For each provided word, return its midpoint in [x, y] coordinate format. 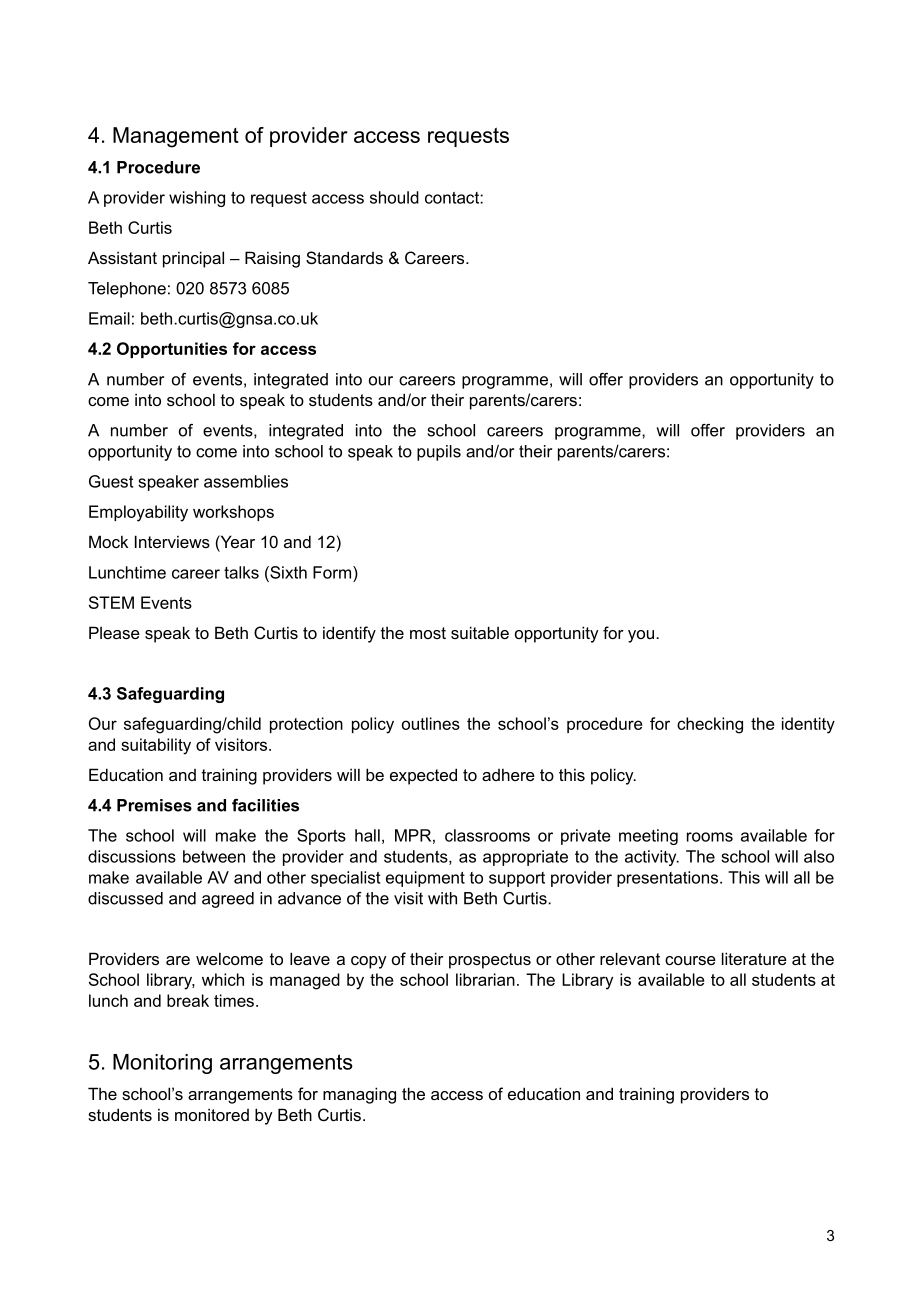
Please [114, 632]
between [214, 856]
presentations [669, 879]
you [642, 636]
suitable [480, 632]
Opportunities [172, 350]
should [394, 197]
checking [710, 725]
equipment [425, 879]
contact [453, 198]
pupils [439, 453]
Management [176, 137]
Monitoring [162, 1064]
